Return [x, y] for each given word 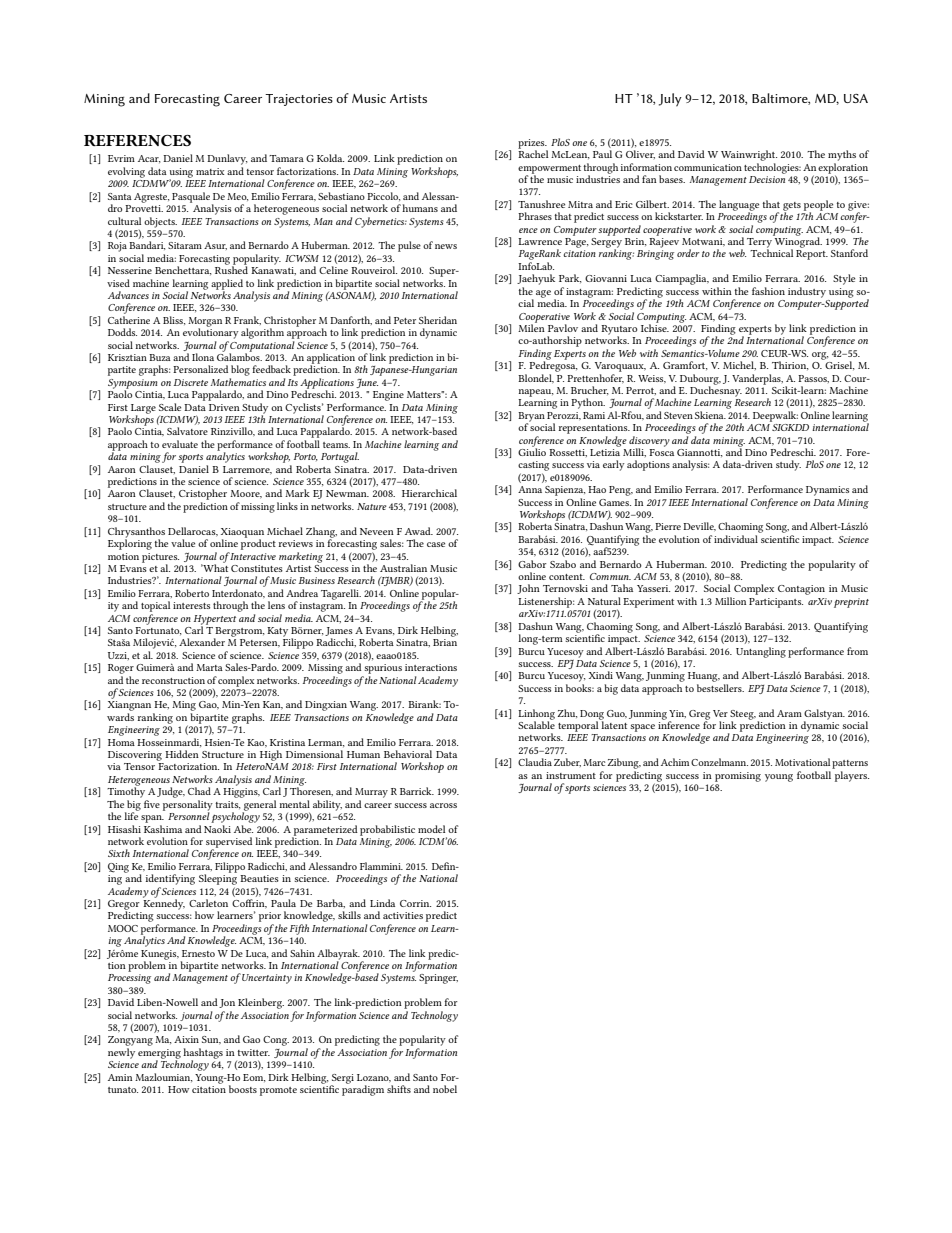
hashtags [203, 1054]
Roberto [192, 593]
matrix [210, 171]
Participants [776, 603]
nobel [445, 1089]
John [528, 589]
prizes [532, 145]
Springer [438, 979]
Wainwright [749, 155]
